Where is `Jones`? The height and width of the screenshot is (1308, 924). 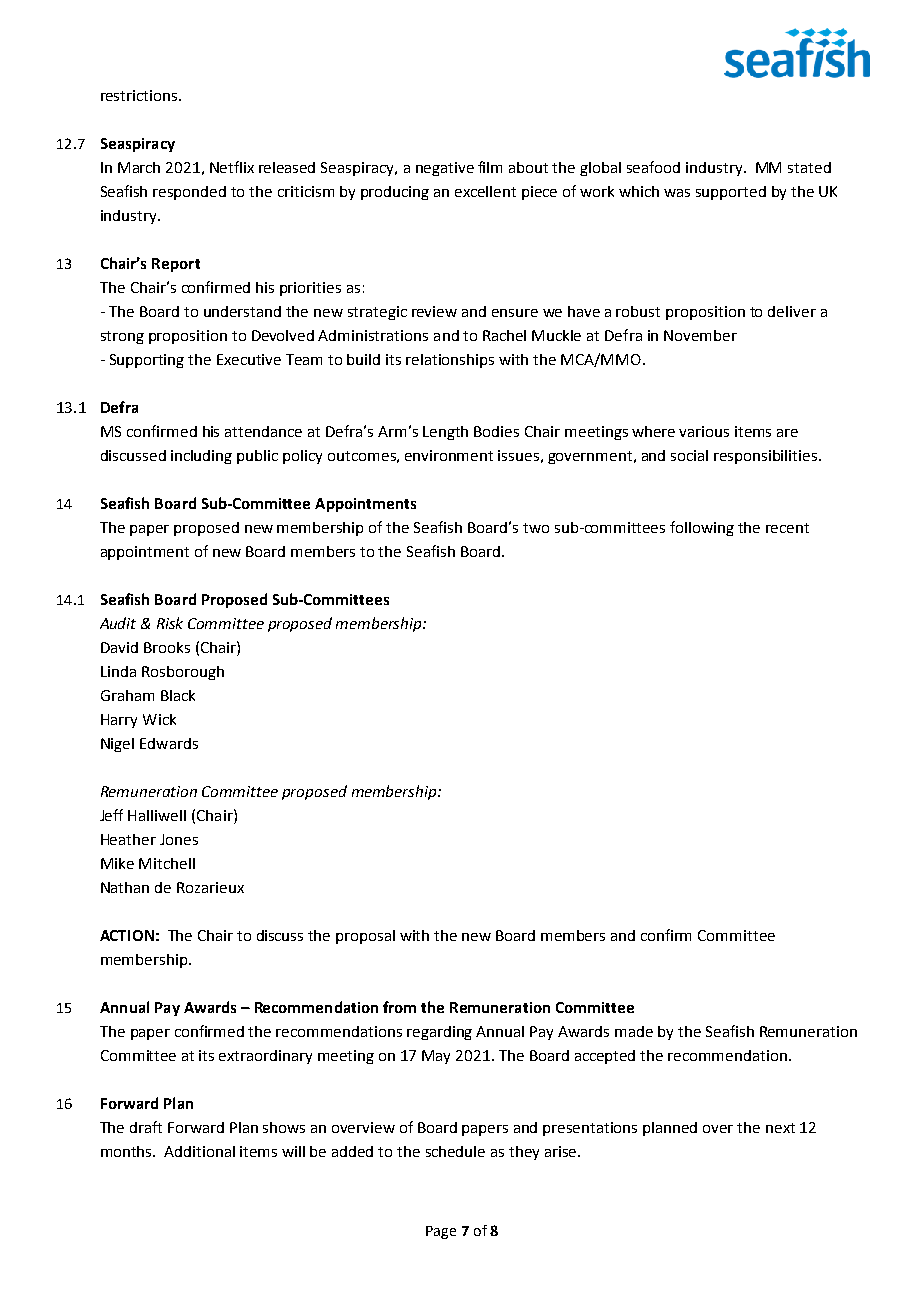
Jones is located at coordinates (179, 839).
